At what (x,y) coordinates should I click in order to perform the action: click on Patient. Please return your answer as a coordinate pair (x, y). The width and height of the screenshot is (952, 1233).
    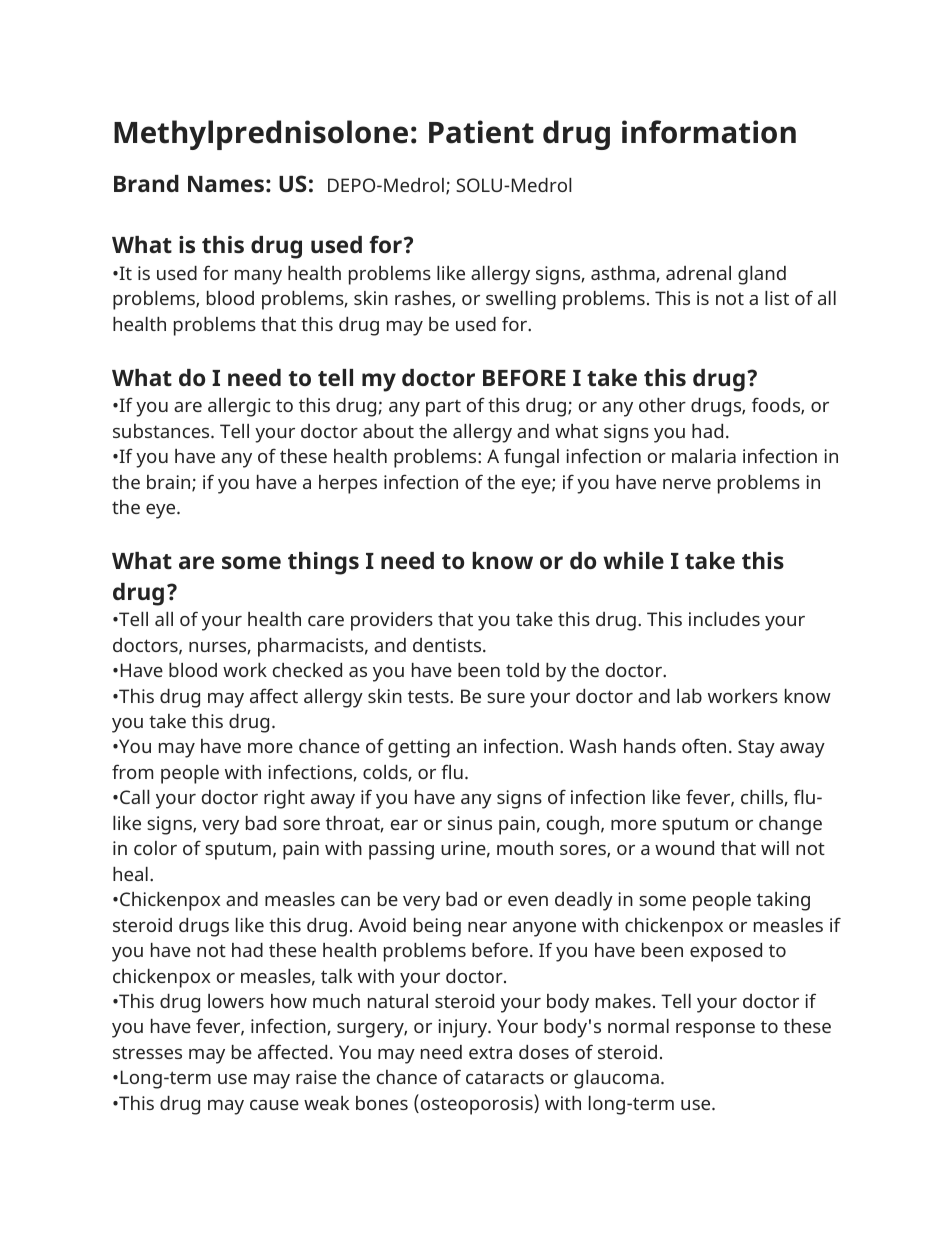
    Looking at the image, I should click on (481, 132).
